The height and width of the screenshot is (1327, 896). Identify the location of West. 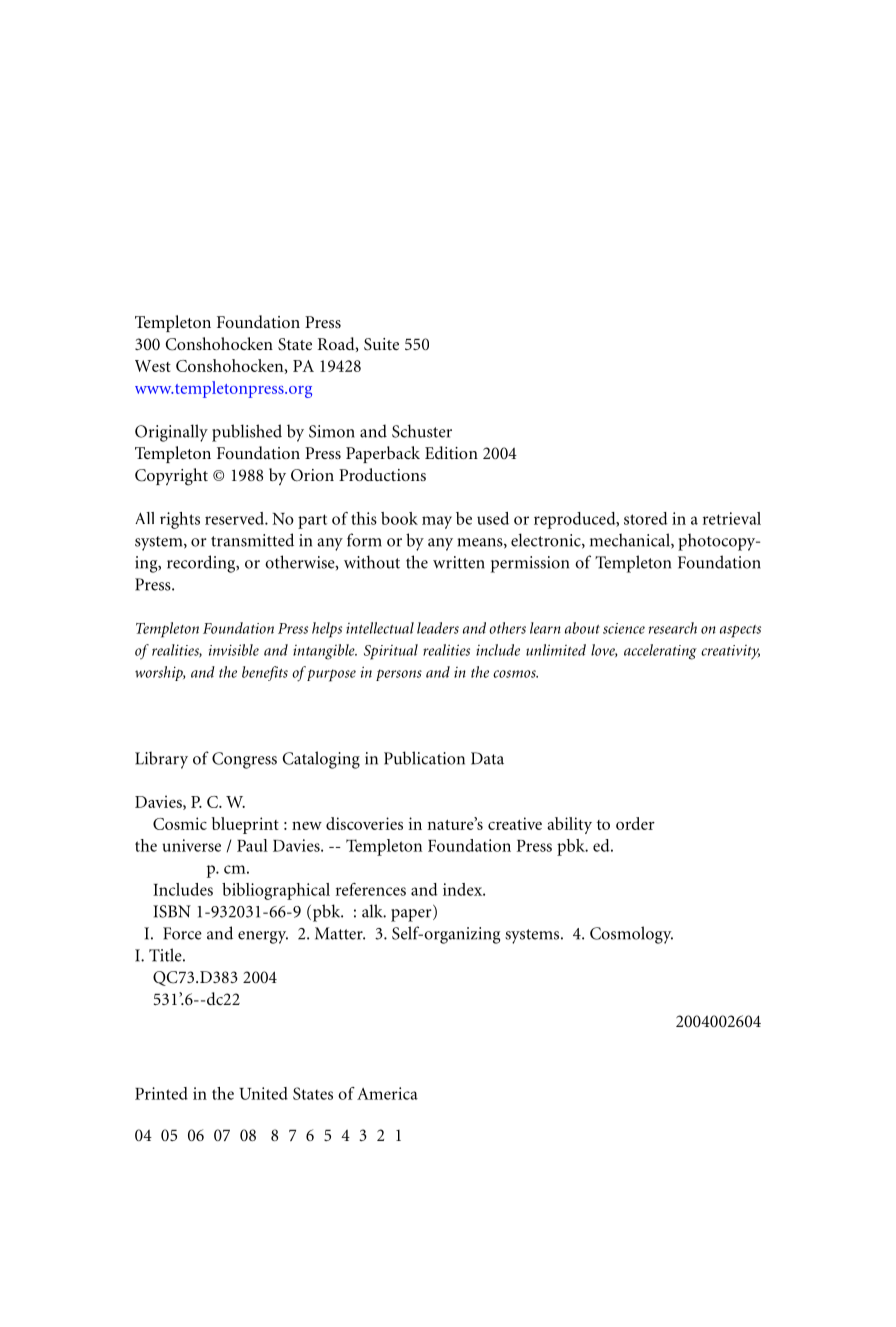
(153, 366).
